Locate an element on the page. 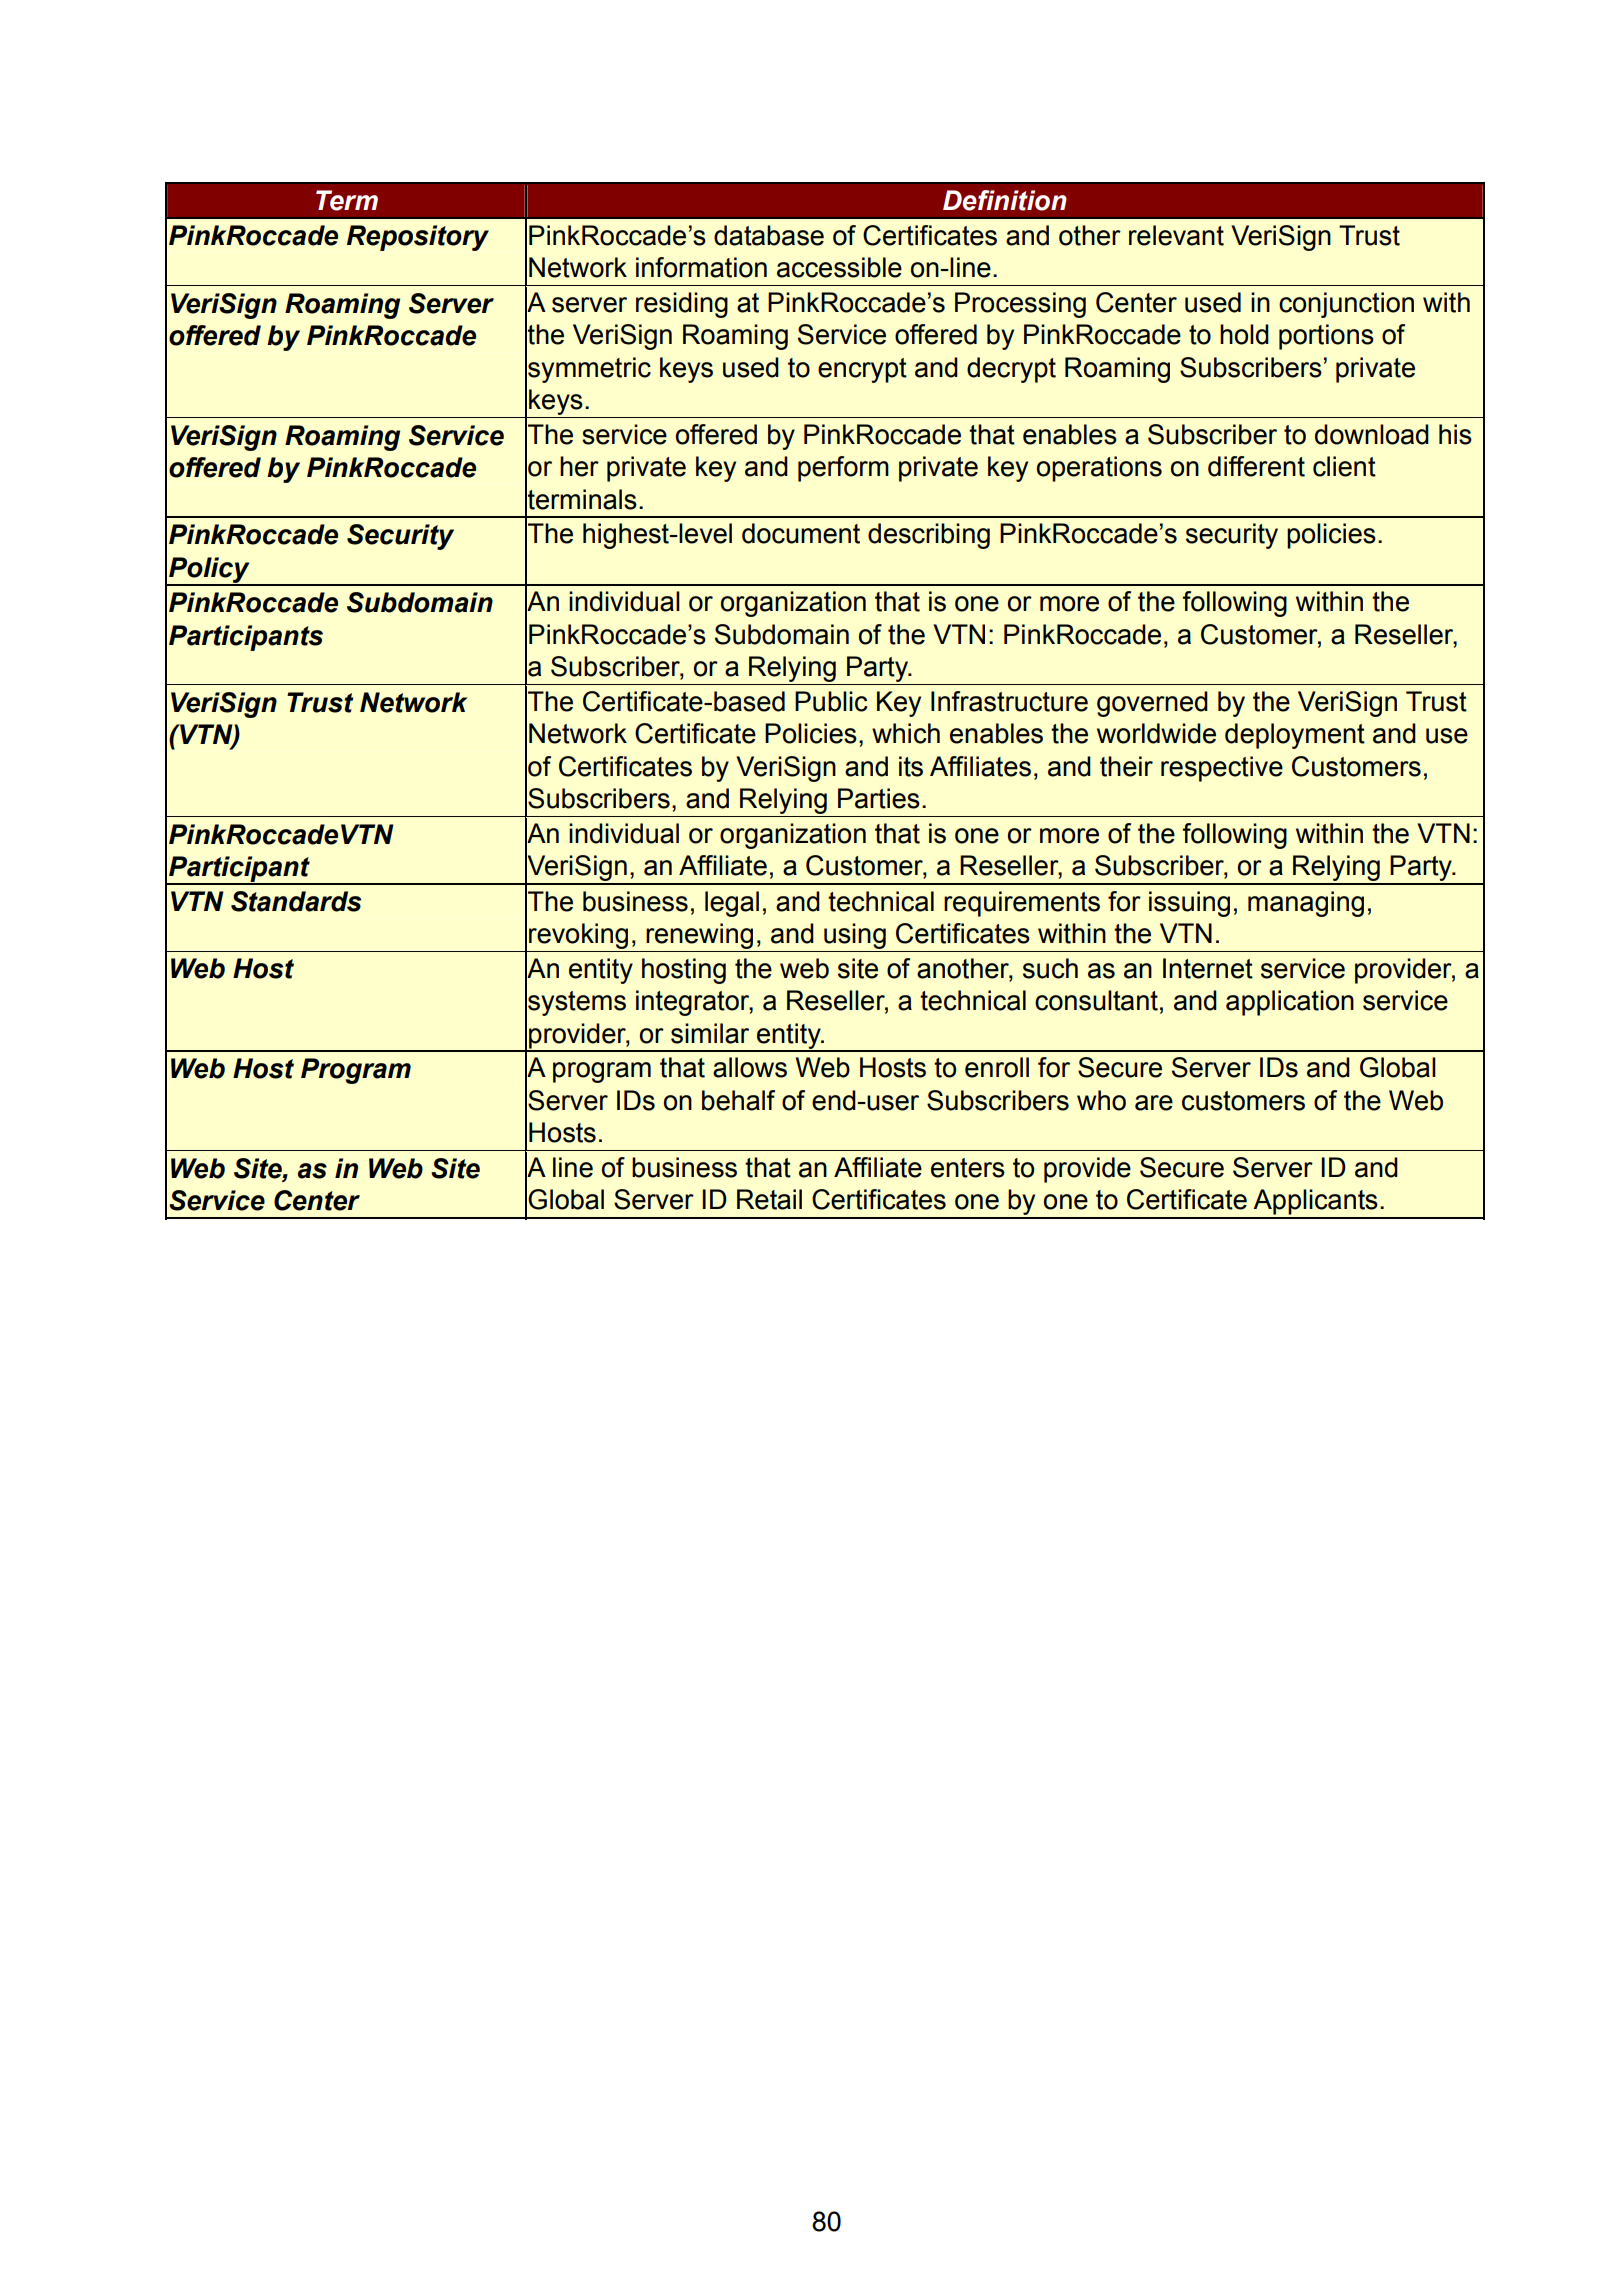  Policy is located at coordinates (209, 571).
